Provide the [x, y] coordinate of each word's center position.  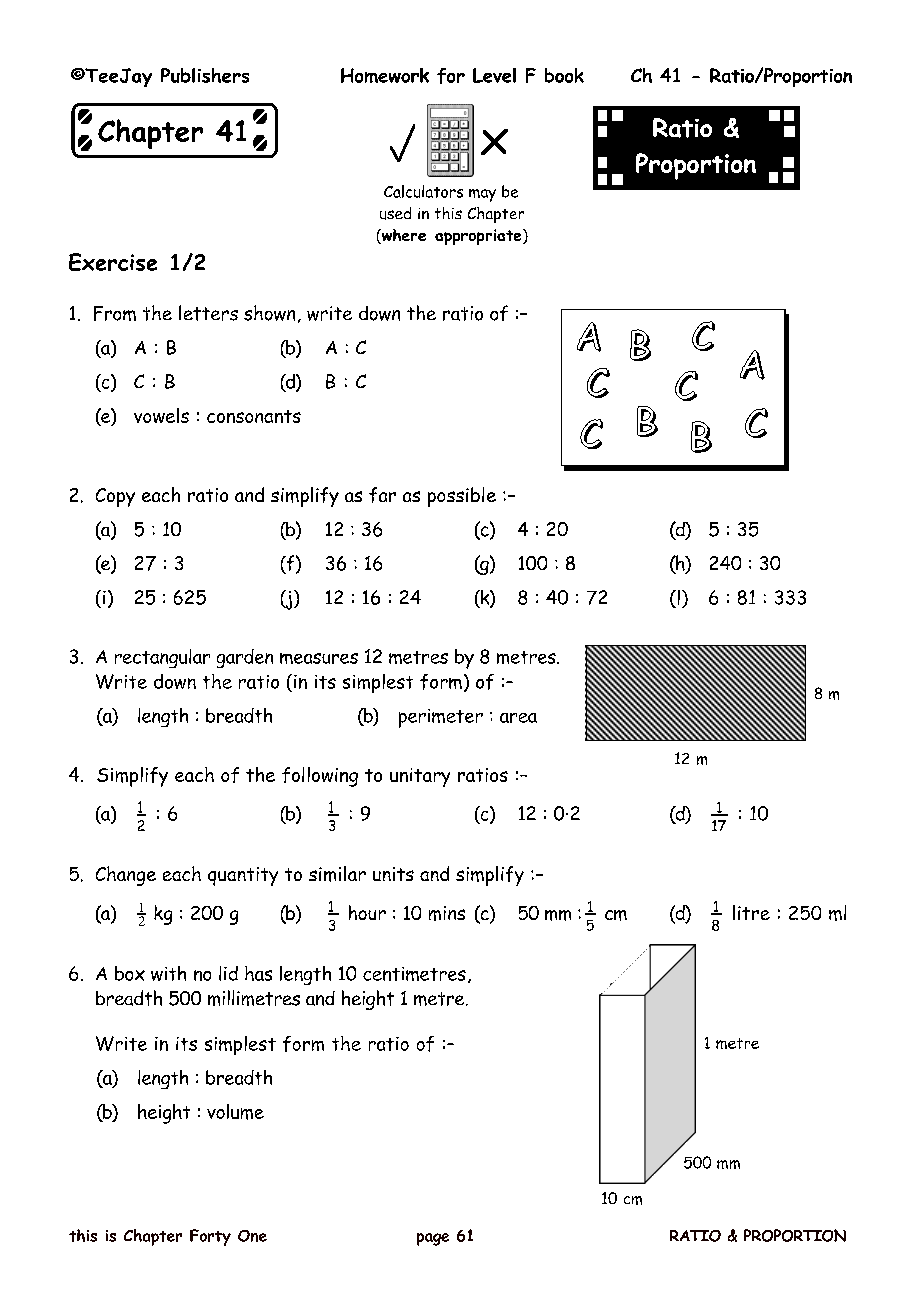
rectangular [162, 658]
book [564, 75]
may [482, 195]
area [518, 718]
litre [751, 912]
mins [447, 913]
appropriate [479, 237]
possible [462, 497]
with [168, 973]
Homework [385, 75]
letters [208, 313]
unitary [420, 777]
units [393, 874]
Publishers [205, 75]
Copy [115, 497]
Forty [210, 1237]
